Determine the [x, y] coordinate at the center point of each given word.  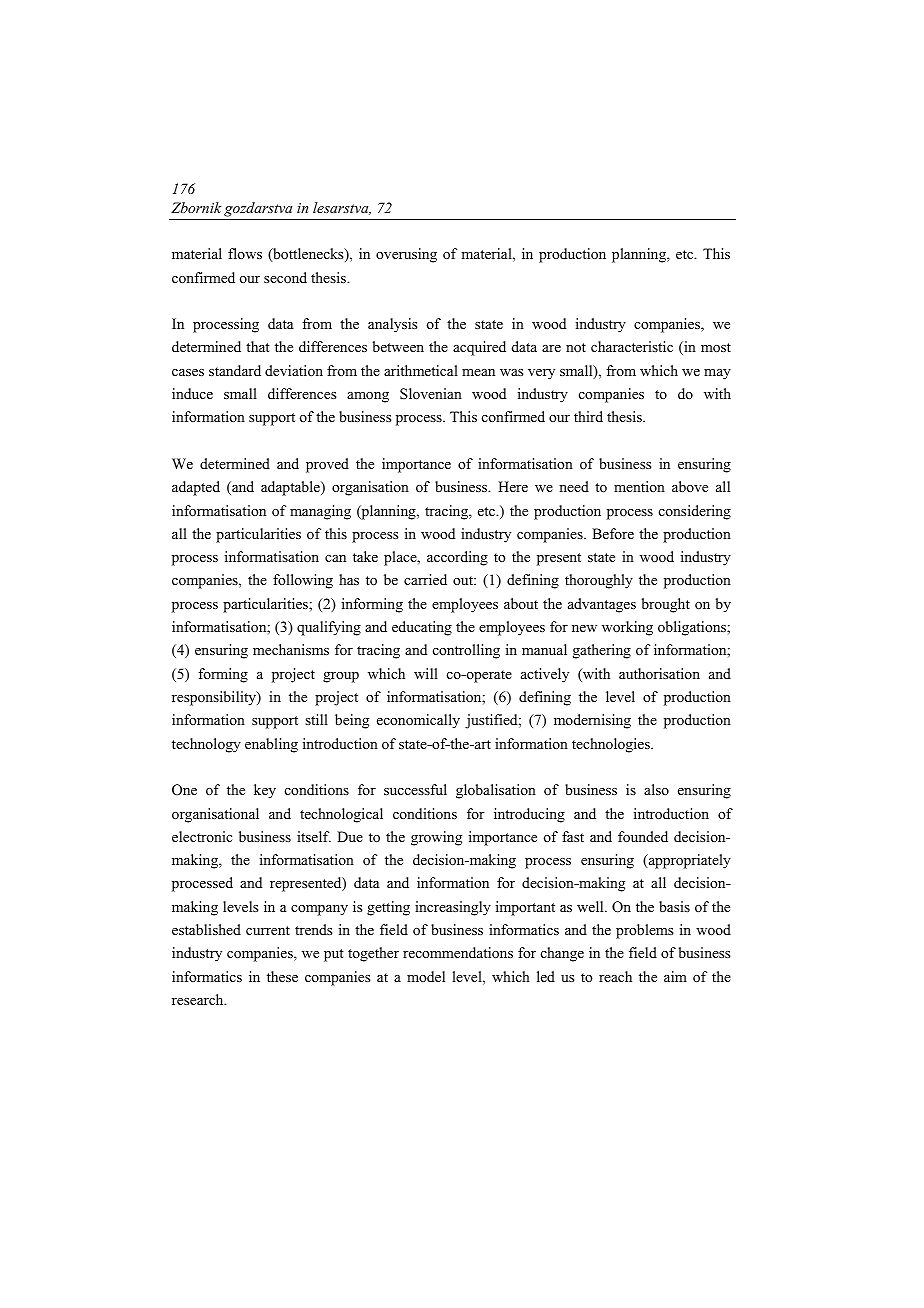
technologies [612, 745]
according [457, 558]
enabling [271, 745]
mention [639, 486]
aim [675, 976]
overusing [406, 255]
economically [418, 721]
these [282, 976]
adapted [196, 488]
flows [245, 253]
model [426, 976]
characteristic [632, 346]
